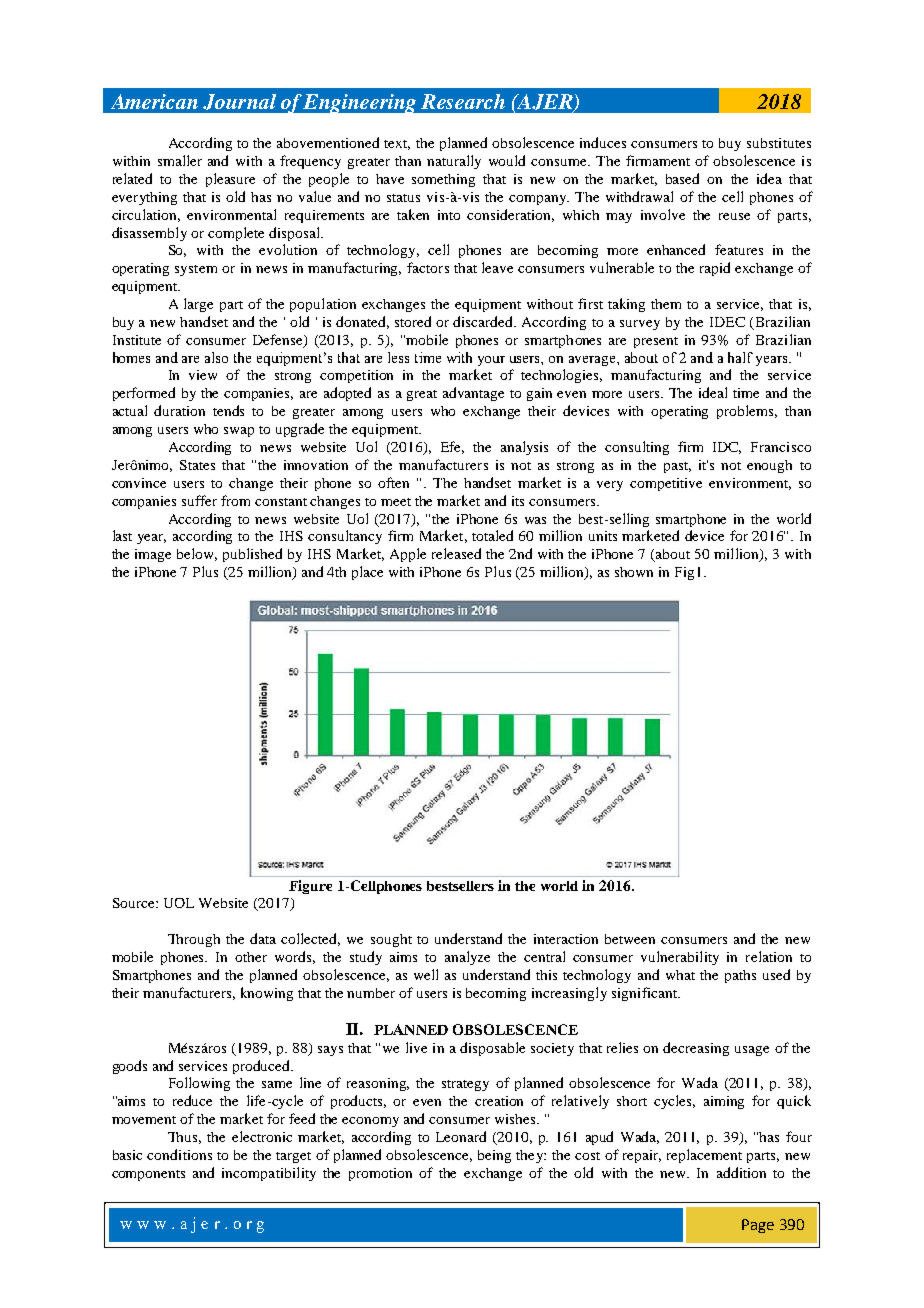 The image size is (924, 1308). What do you see at coordinates (680, 958) in the document?
I see `vulnerability` at bounding box center [680, 958].
